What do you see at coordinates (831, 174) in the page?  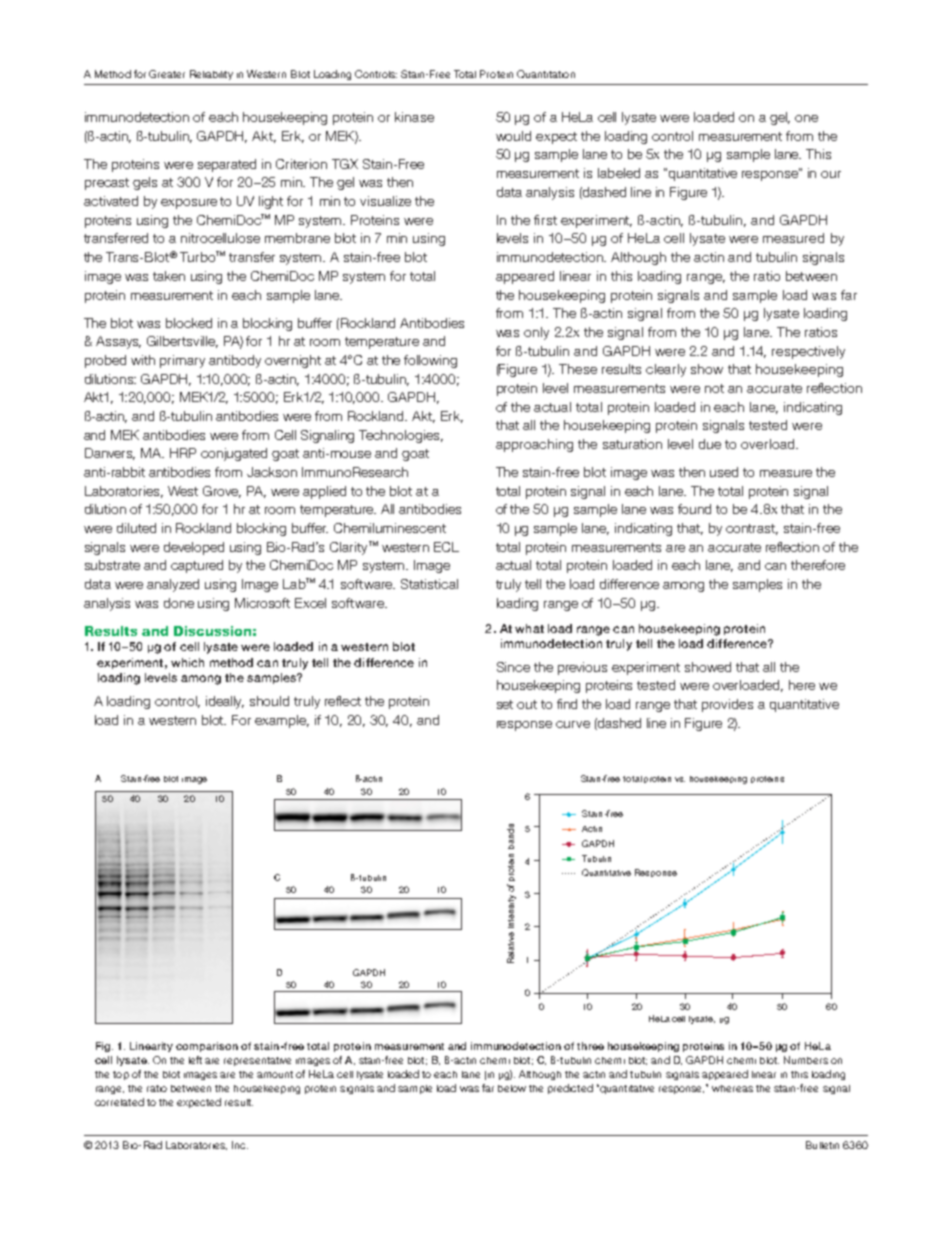 I see `our` at bounding box center [831, 174].
